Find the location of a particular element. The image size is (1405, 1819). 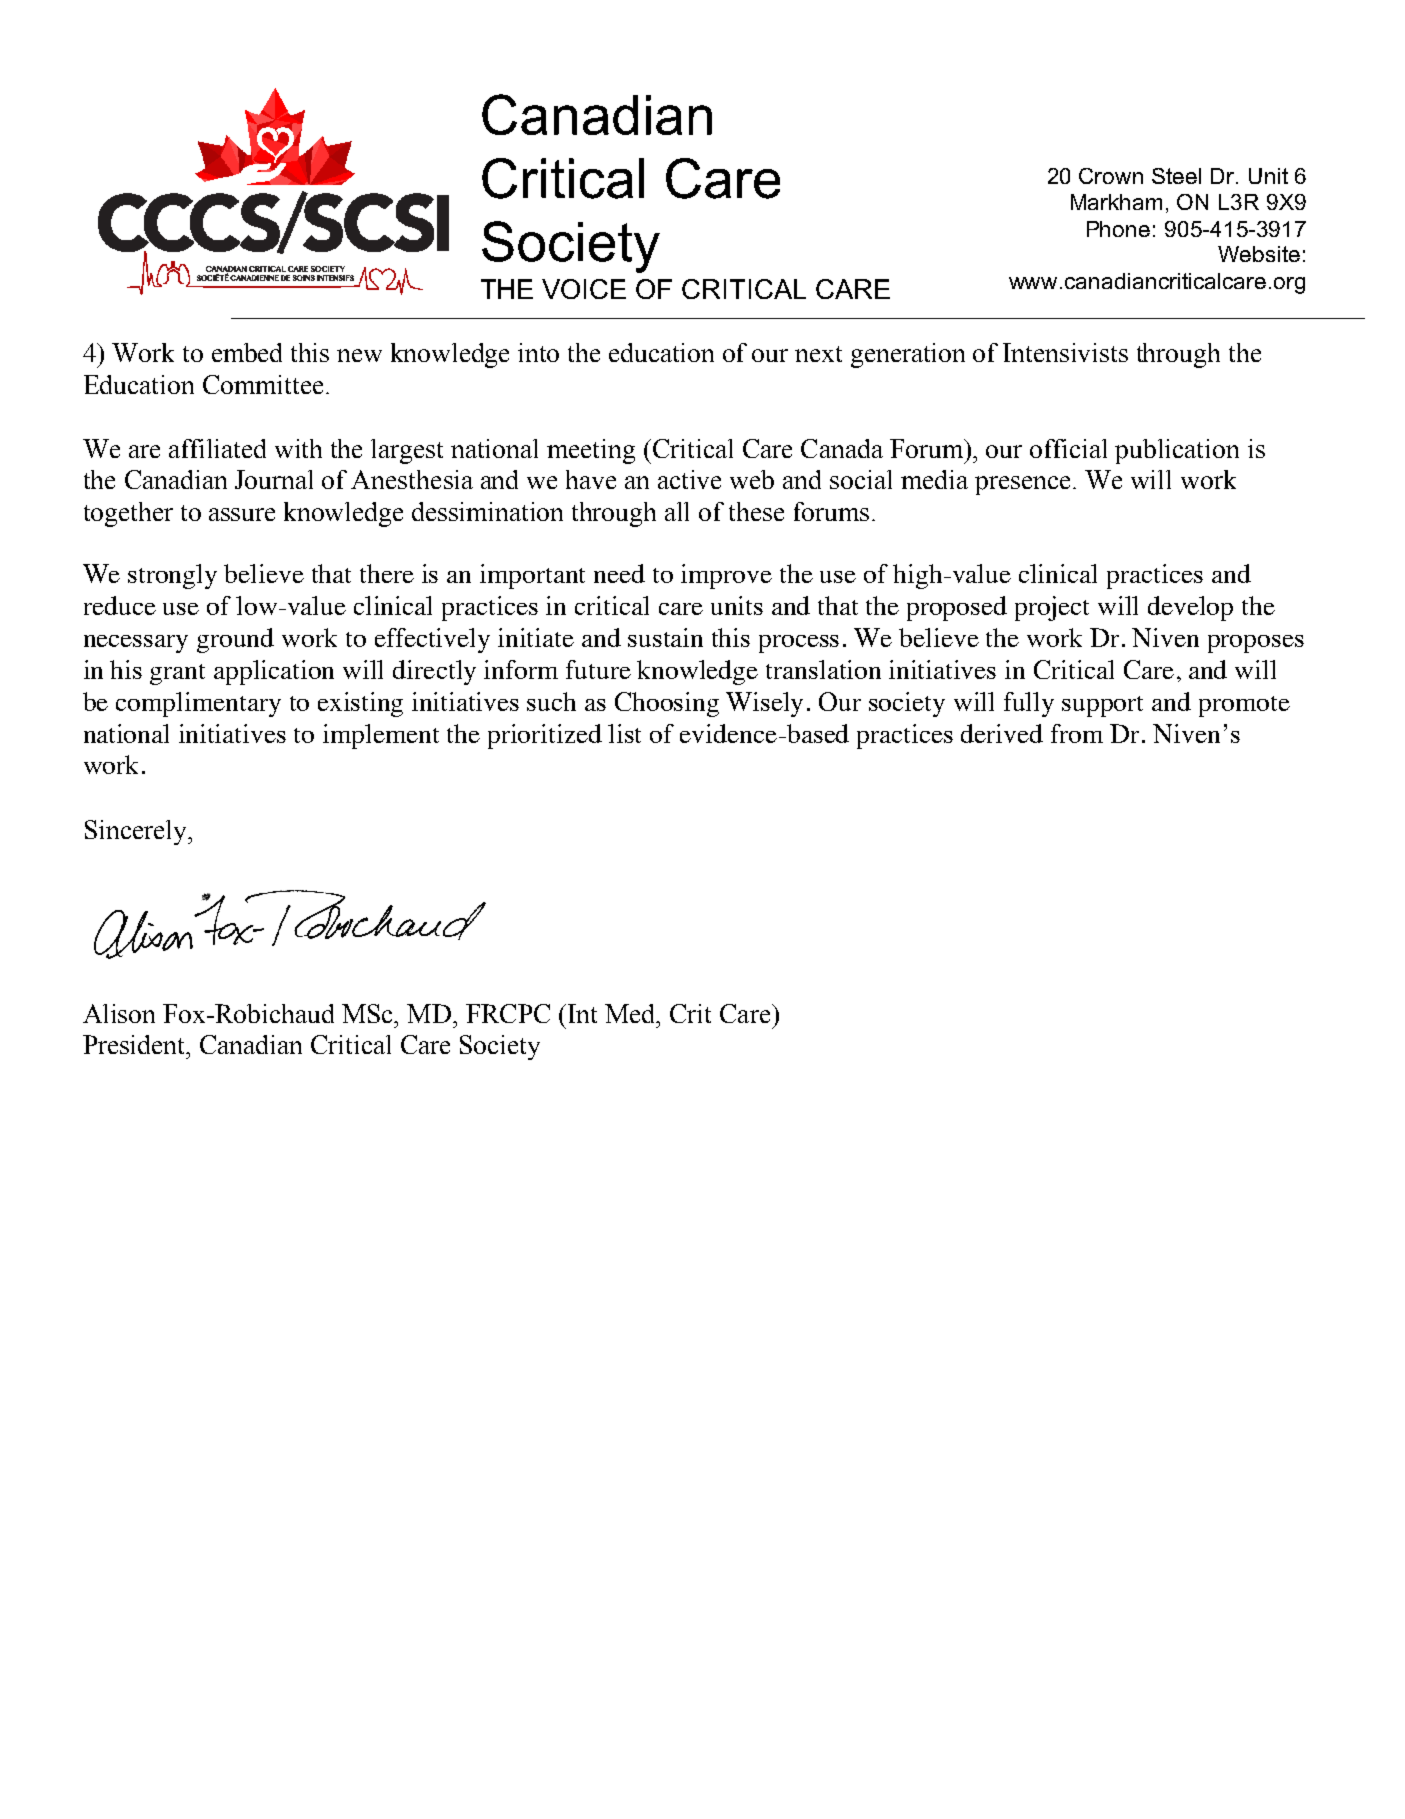

President is located at coordinates (135, 1044).
